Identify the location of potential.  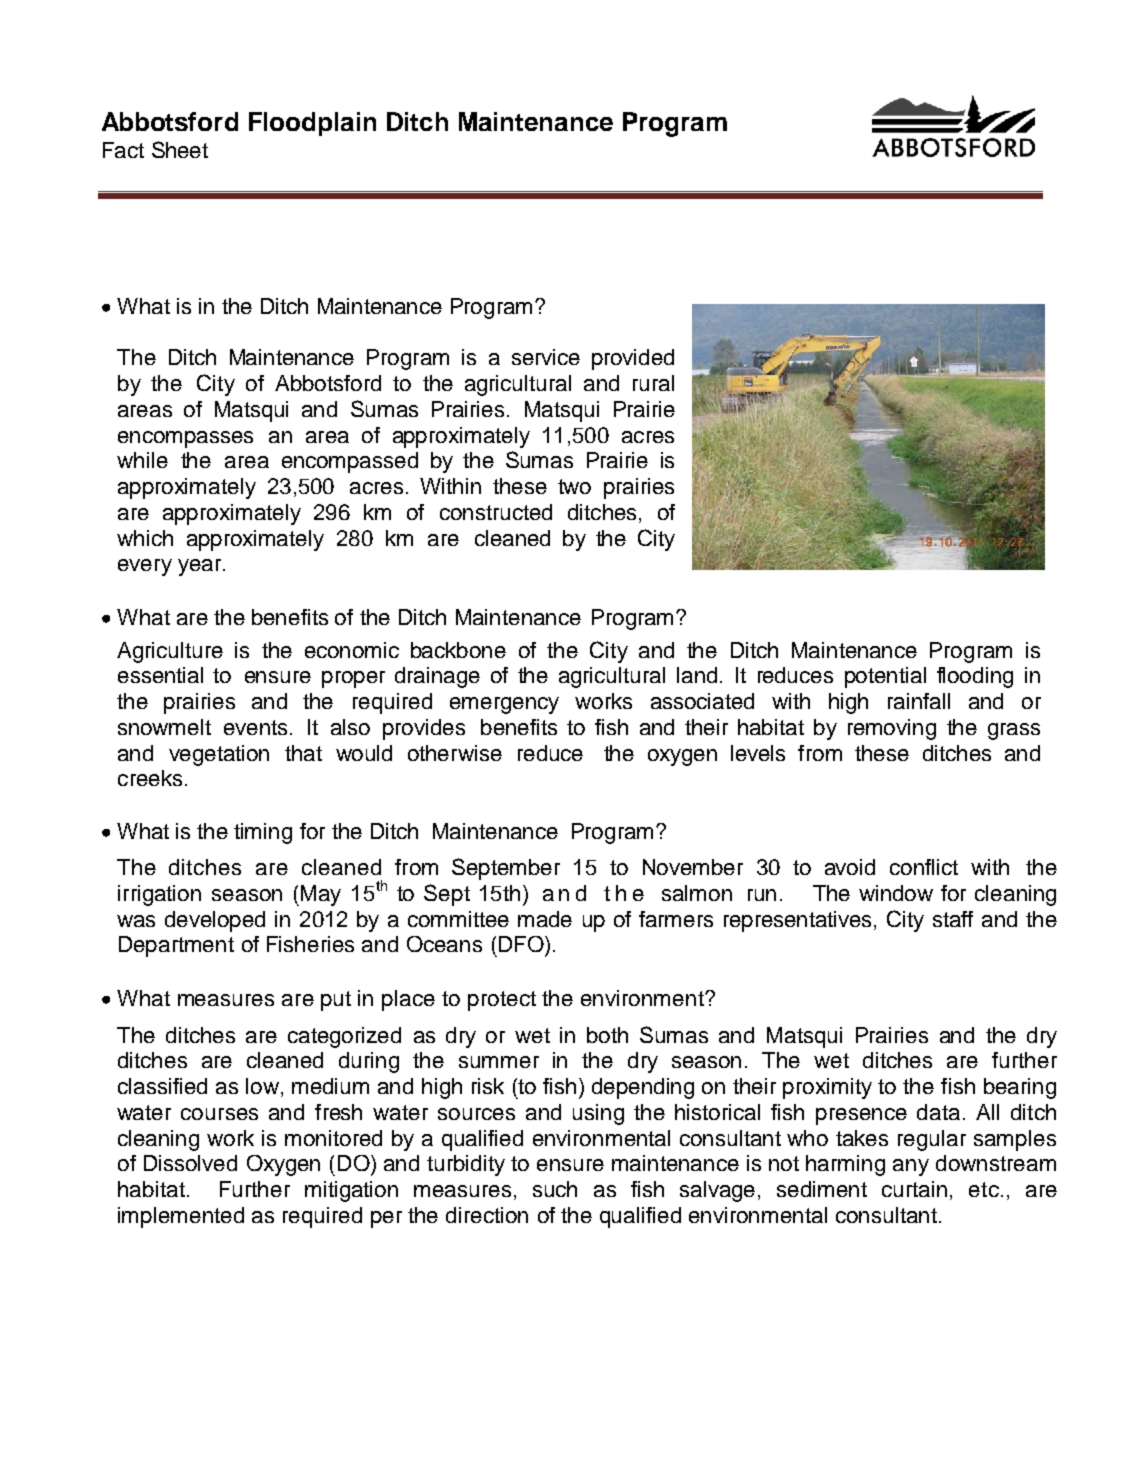
(885, 677).
